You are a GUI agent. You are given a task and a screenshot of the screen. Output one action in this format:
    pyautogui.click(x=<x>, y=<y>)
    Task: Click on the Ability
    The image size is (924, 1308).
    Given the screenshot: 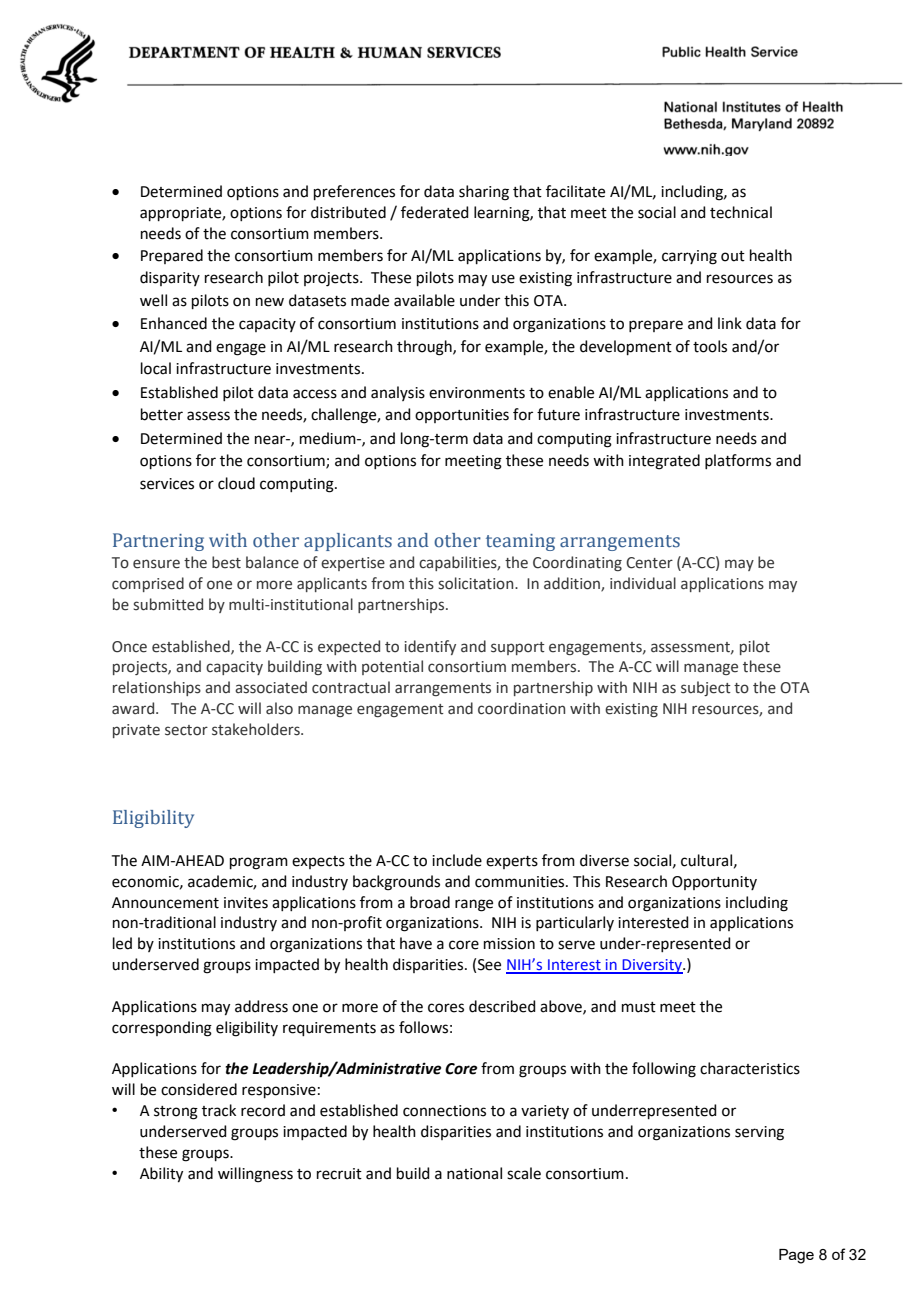 What is the action you would take?
    pyautogui.click(x=161, y=1175)
